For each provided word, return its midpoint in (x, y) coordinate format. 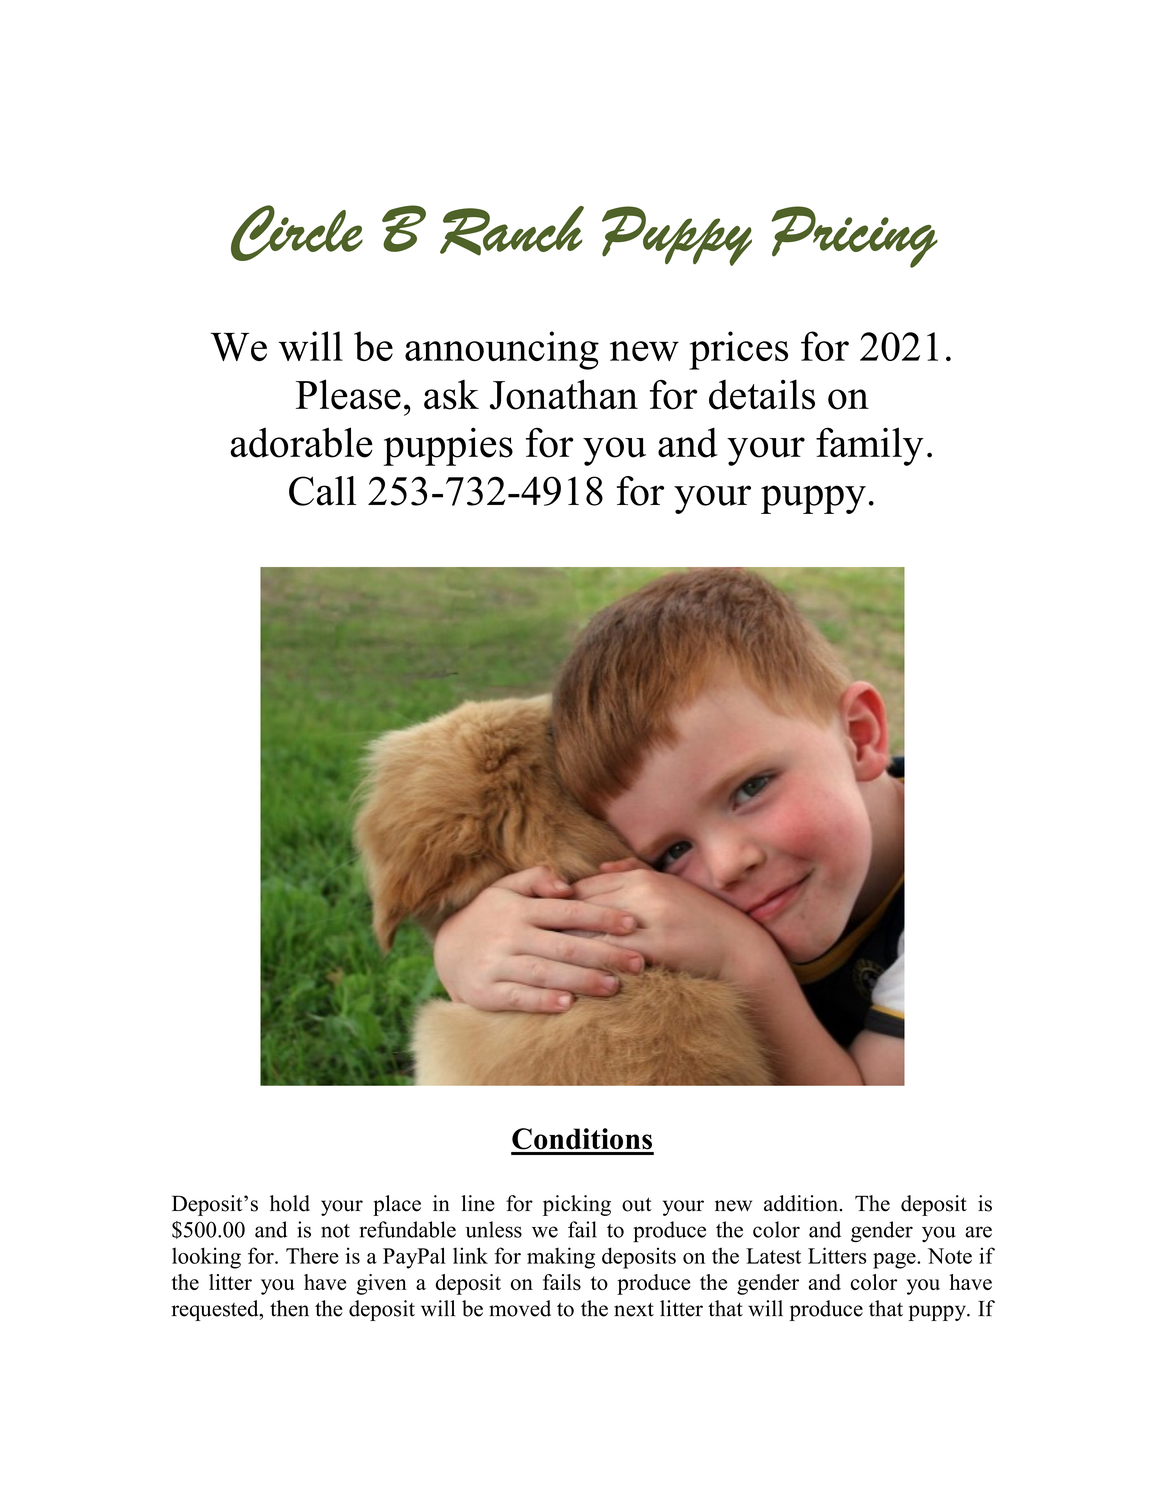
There (312, 1255)
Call (322, 491)
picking (577, 1205)
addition (801, 1203)
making (561, 1258)
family (870, 446)
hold (290, 1203)
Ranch (512, 231)
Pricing (854, 237)
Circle (297, 233)
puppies (448, 446)
